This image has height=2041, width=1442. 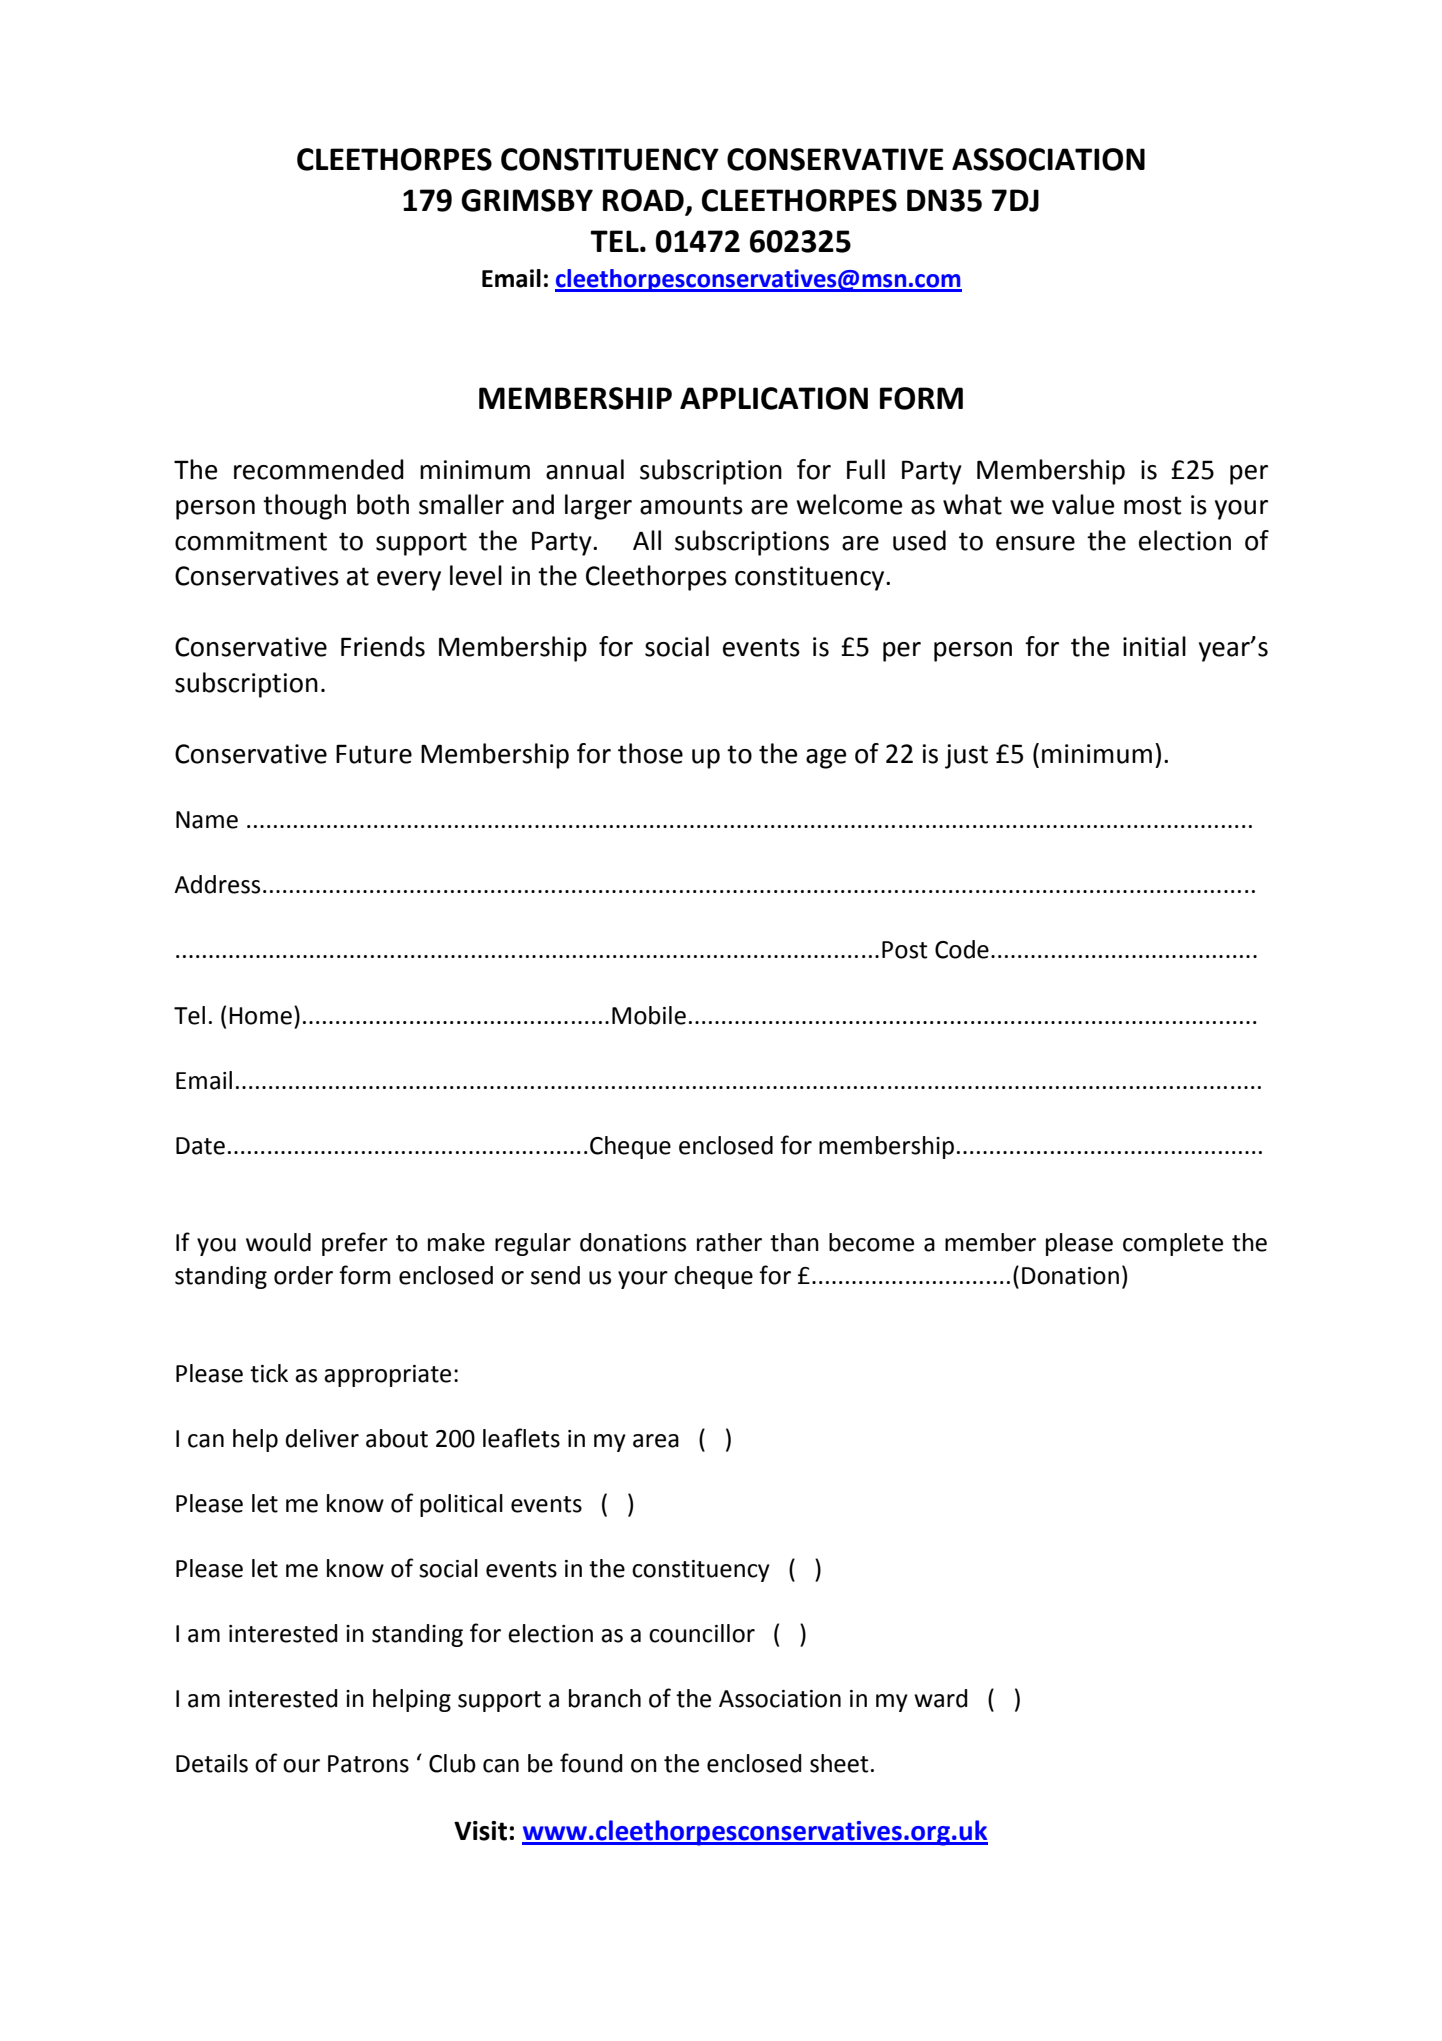 I want to click on rather, so click(x=729, y=1242).
